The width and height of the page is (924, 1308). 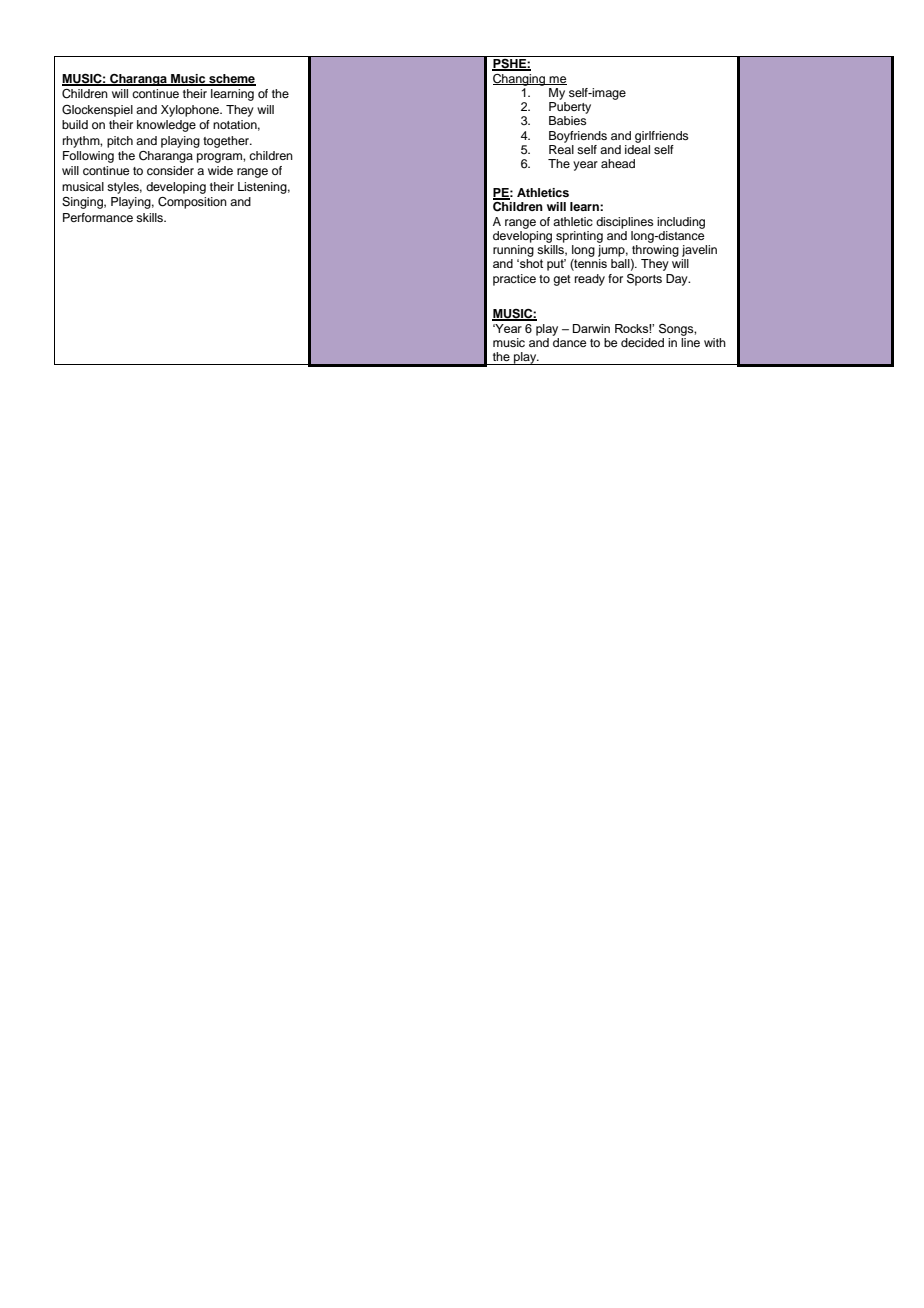 I want to click on Babies, so click(x=568, y=120).
